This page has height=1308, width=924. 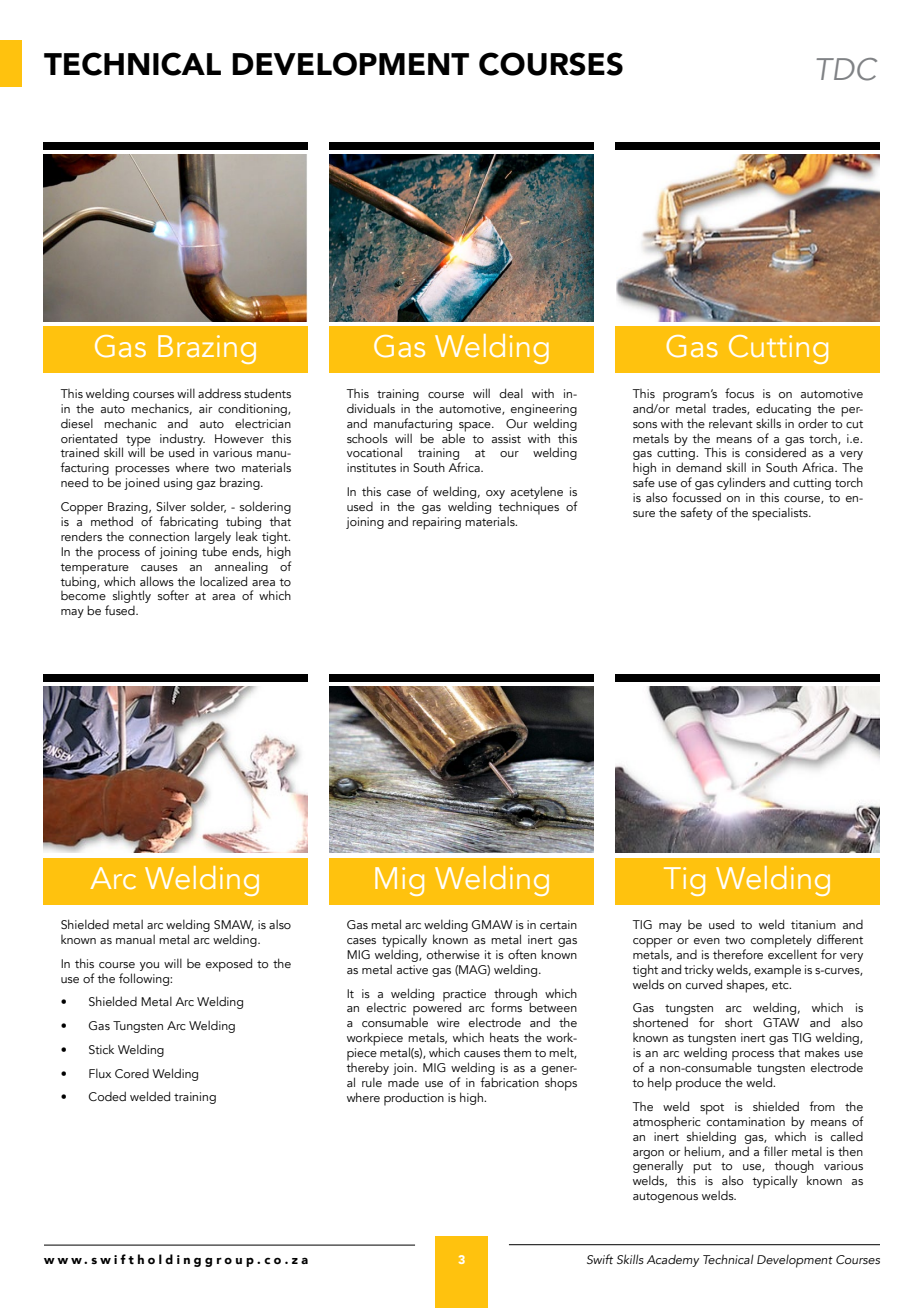 I want to click on TDC, so click(x=846, y=69).
